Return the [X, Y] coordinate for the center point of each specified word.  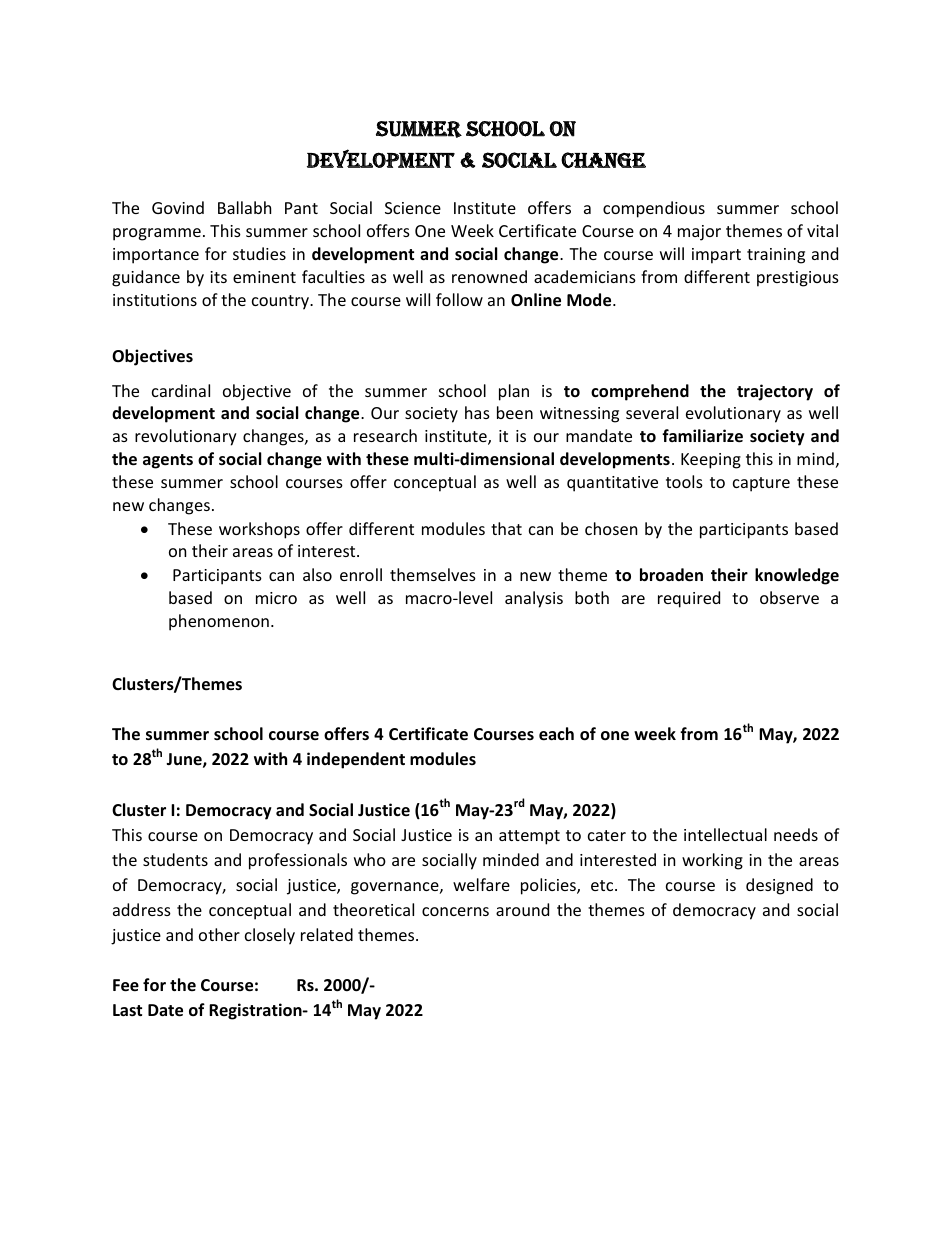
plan [514, 392]
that [506, 528]
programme [157, 234]
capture [761, 484]
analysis [534, 599]
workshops [259, 530]
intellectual [725, 834]
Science [413, 208]
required [689, 599]
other [219, 934]
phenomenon [219, 622]
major [699, 233]
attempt [529, 837]
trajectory [775, 392]
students [175, 859]
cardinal [181, 390]
